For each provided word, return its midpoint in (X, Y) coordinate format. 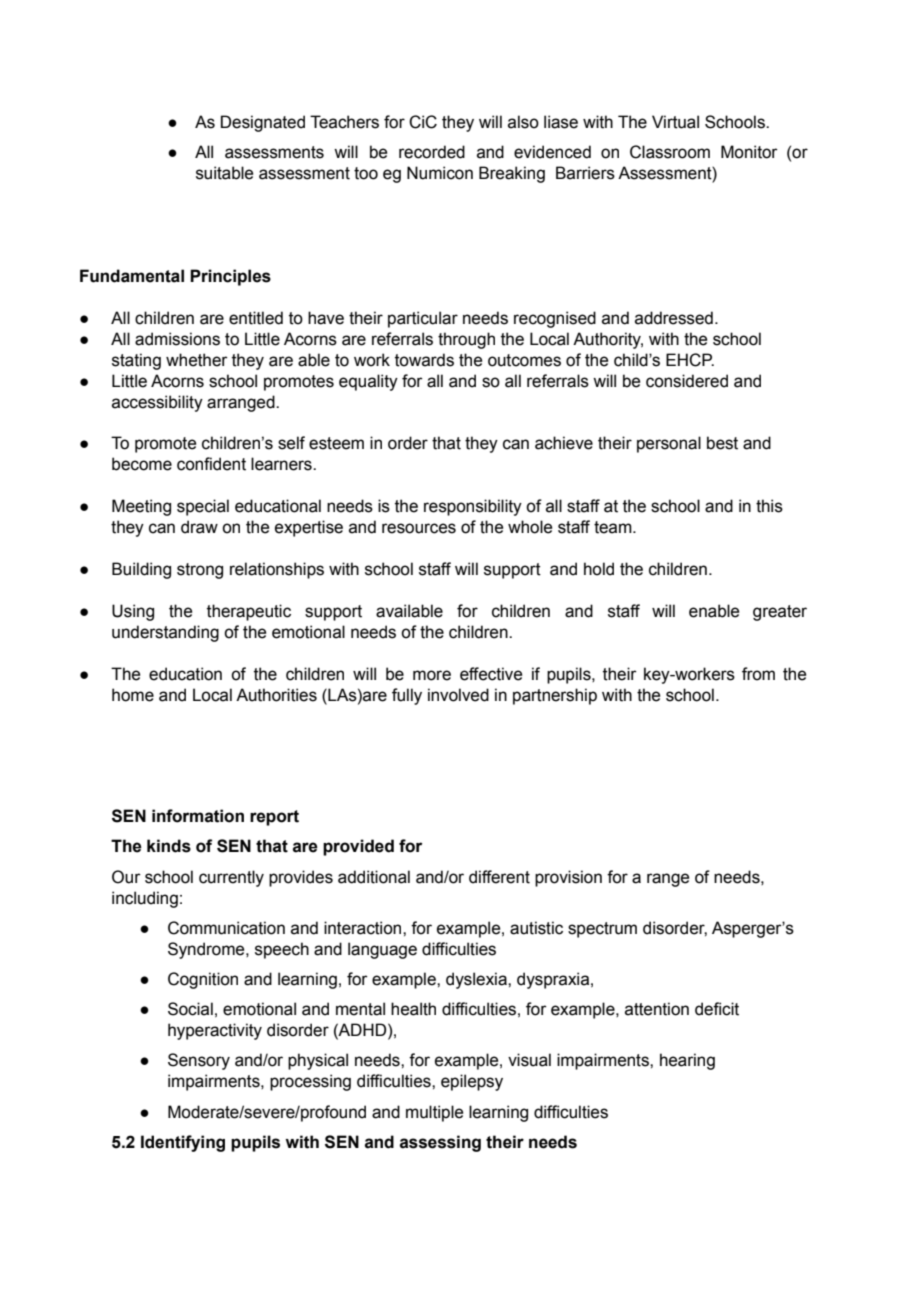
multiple (434, 1113)
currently (231, 878)
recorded (432, 152)
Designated (263, 123)
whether (197, 360)
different (499, 877)
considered (687, 381)
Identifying (183, 1143)
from (758, 674)
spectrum (602, 930)
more (432, 675)
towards (424, 360)
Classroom (670, 152)
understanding (165, 633)
